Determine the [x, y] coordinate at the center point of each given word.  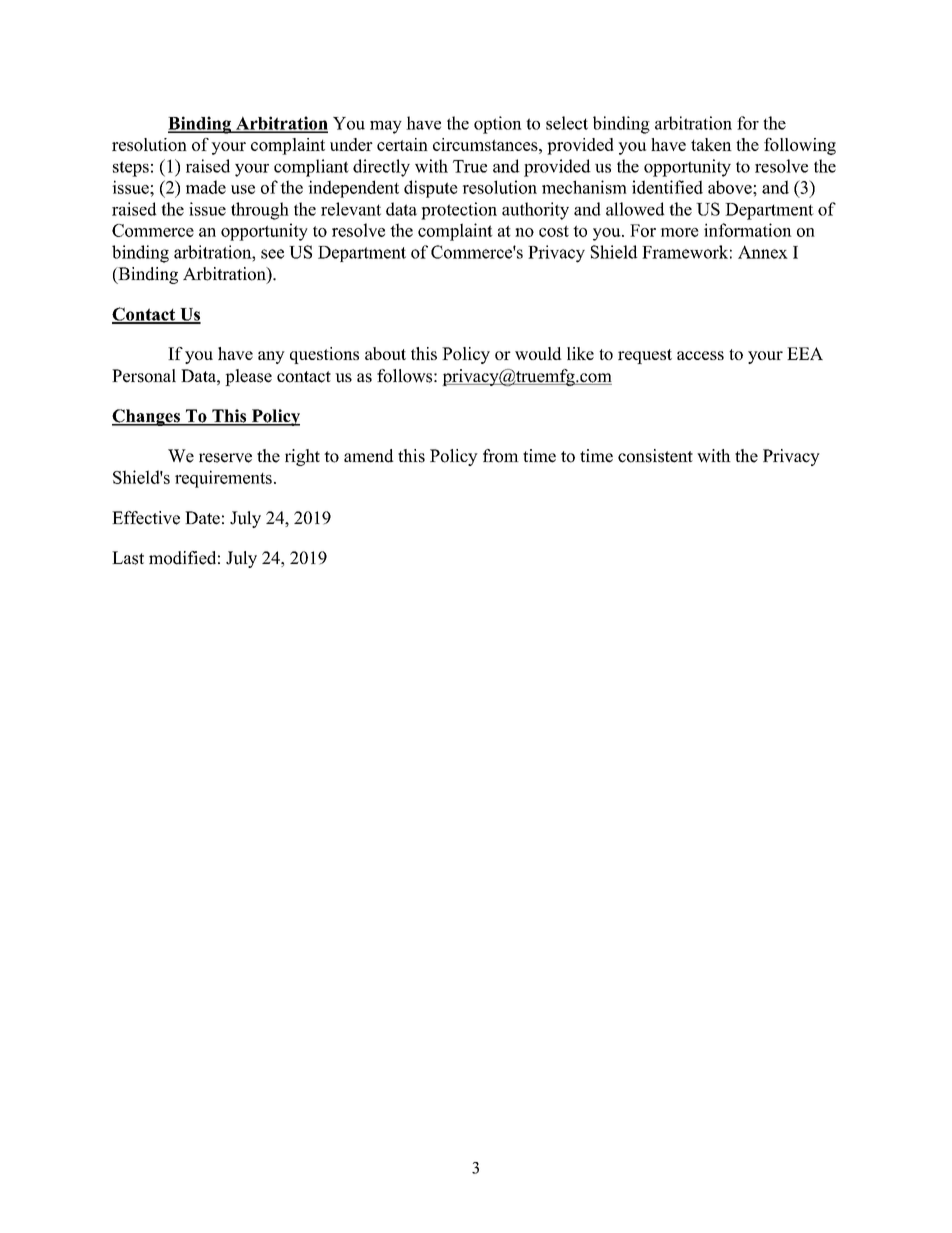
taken [711, 144]
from [501, 456]
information [748, 230]
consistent [655, 456]
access [700, 355]
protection [459, 211]
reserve [225, 458]
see [272, 254]
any [271, 357]
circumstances [486, 144]
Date [202, 518]
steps [131, 169]
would [538, 353]
